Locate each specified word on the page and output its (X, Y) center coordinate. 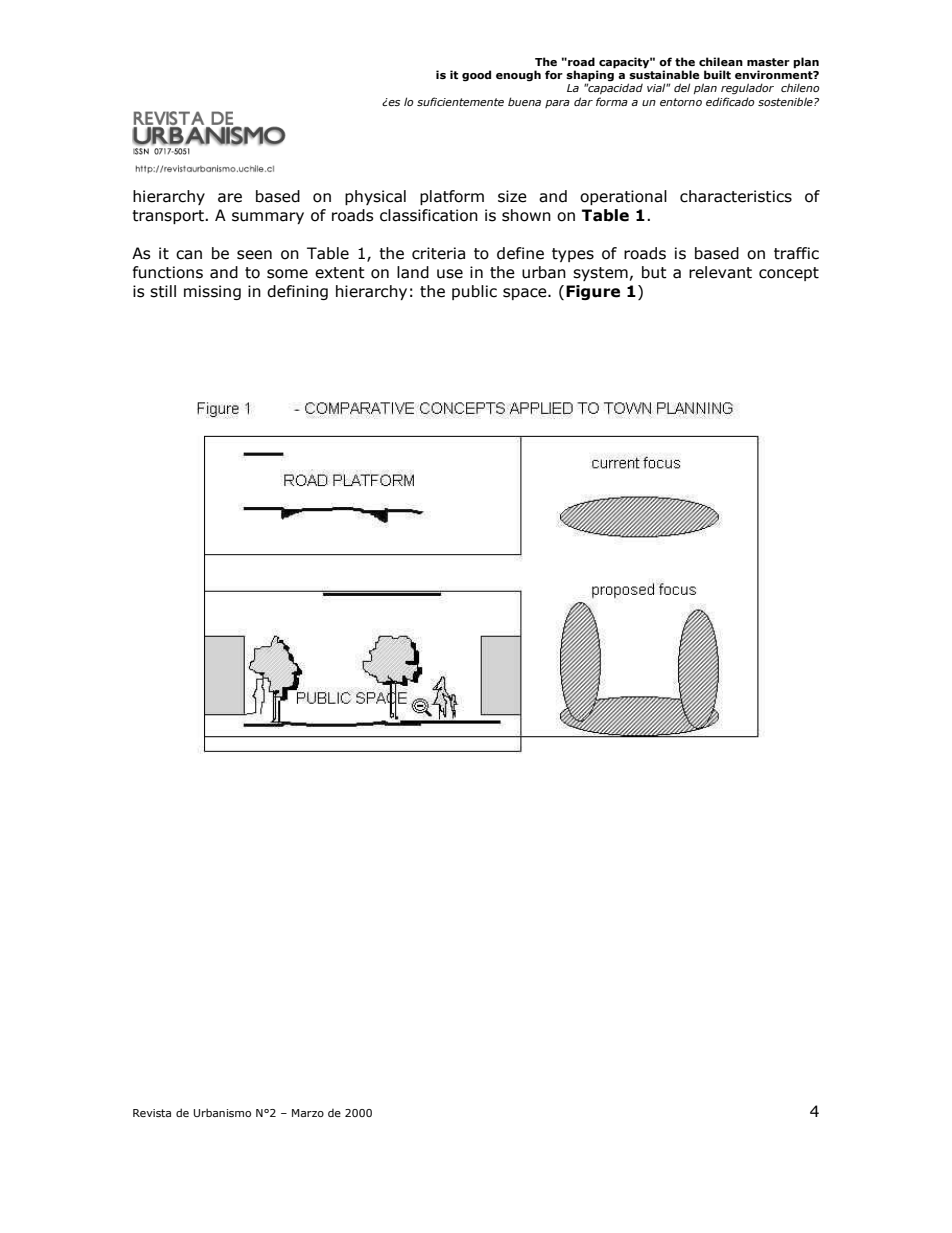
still (163, 291)
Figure (593, 292)
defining (297, 292)
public (474, 292)
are (230, 198)
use (450, 274)
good (476, 76)
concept (789, 274)
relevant (720, 272)
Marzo (308, 1113)
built (717, 74)
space (526, 294)
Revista (152, 1113)
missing (212, 292)
